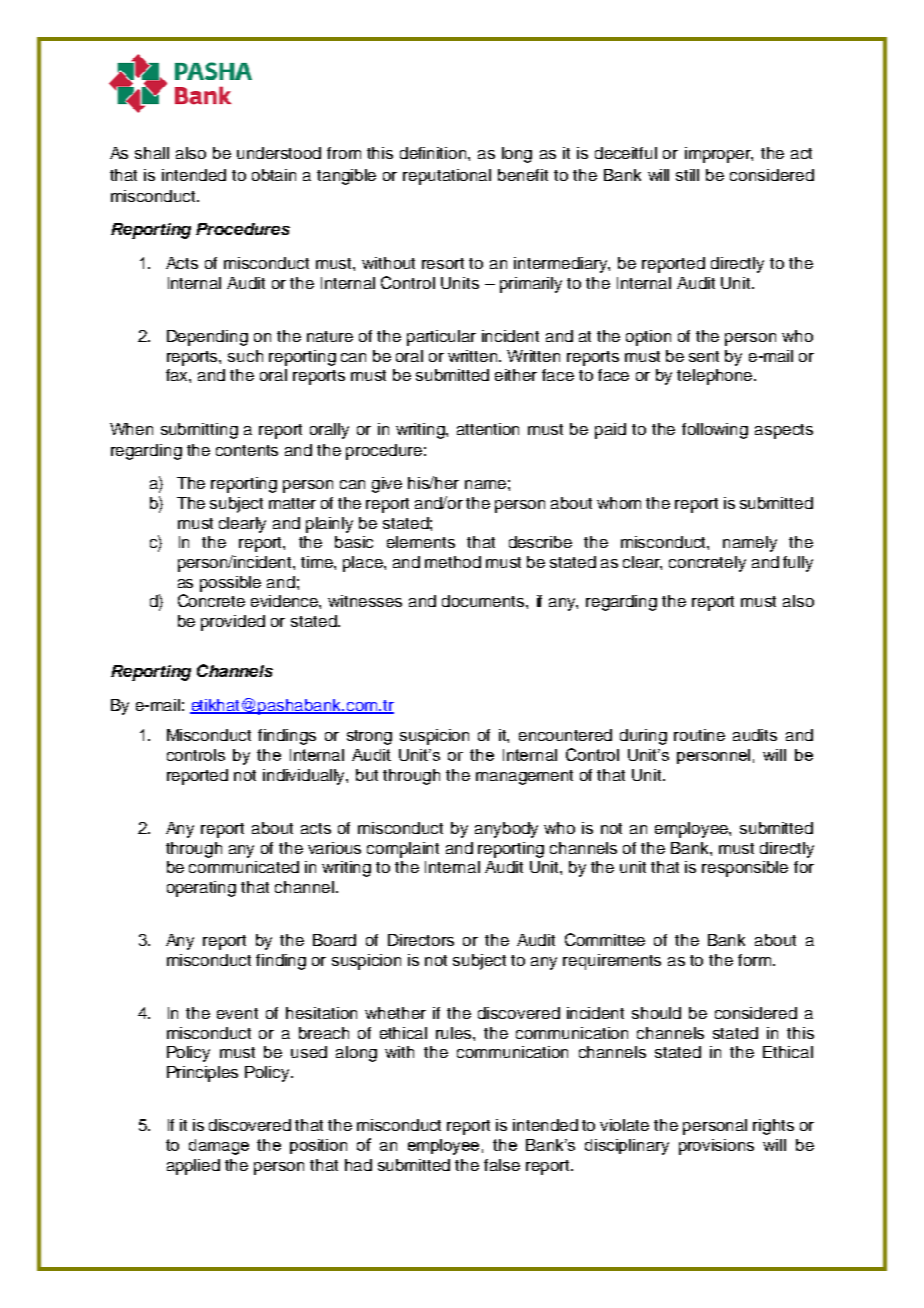  Describe the element at coordinates (447, 177) in the page. I see `reputational` at that location.
